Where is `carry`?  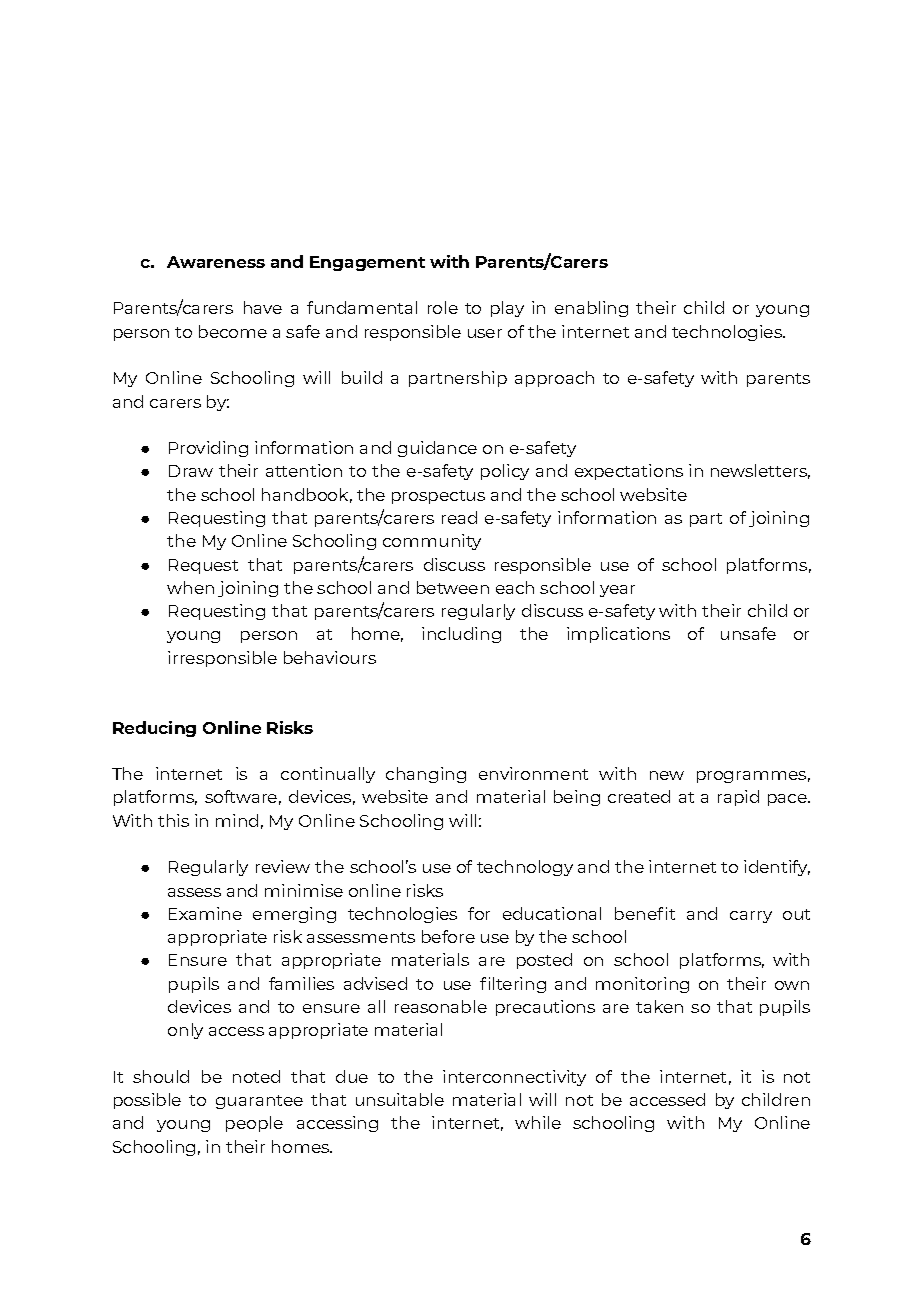 carry is located at coordinates (751, 917).
